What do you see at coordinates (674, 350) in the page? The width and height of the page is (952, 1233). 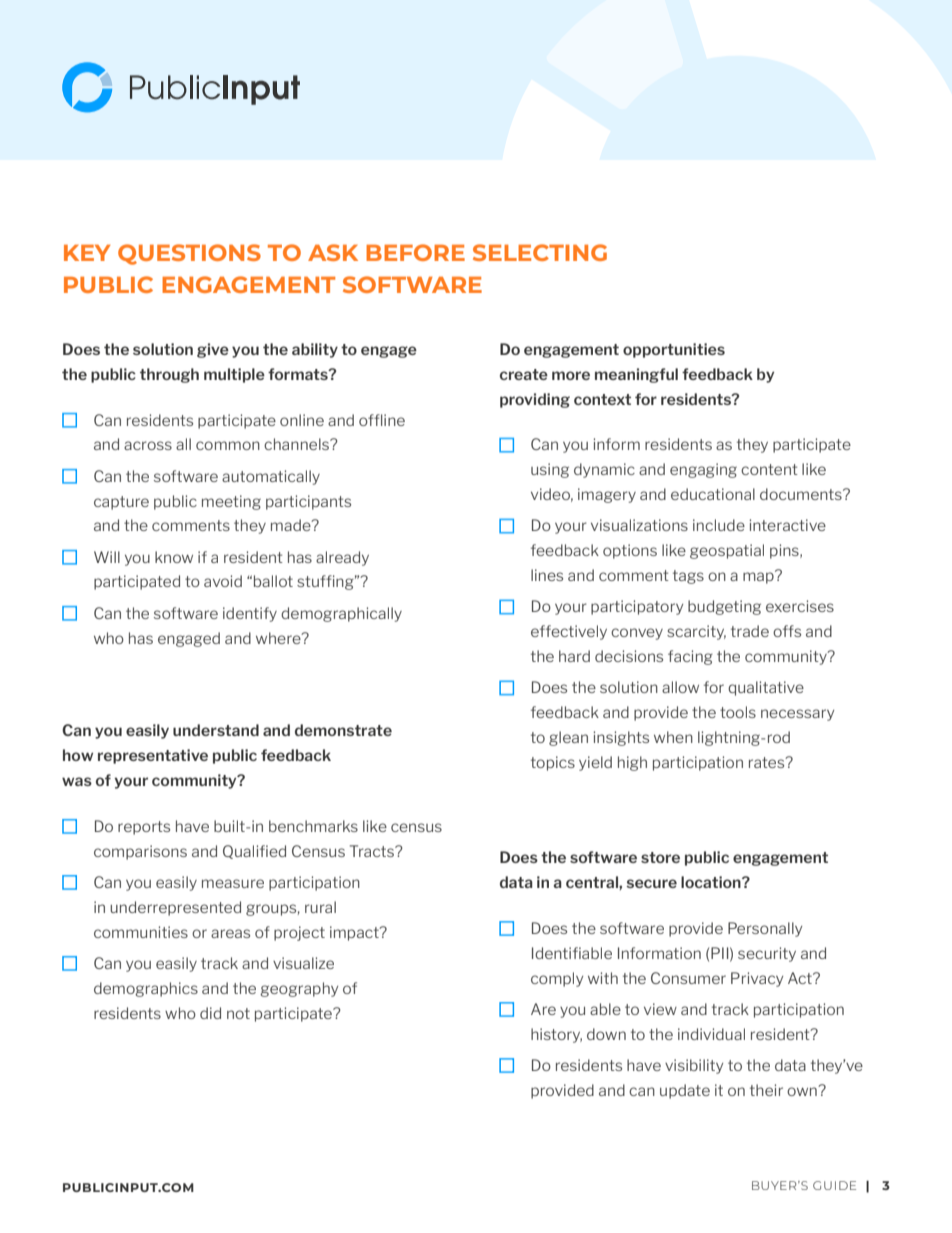 I see `opportunities` at bounding box center [674, 350].
